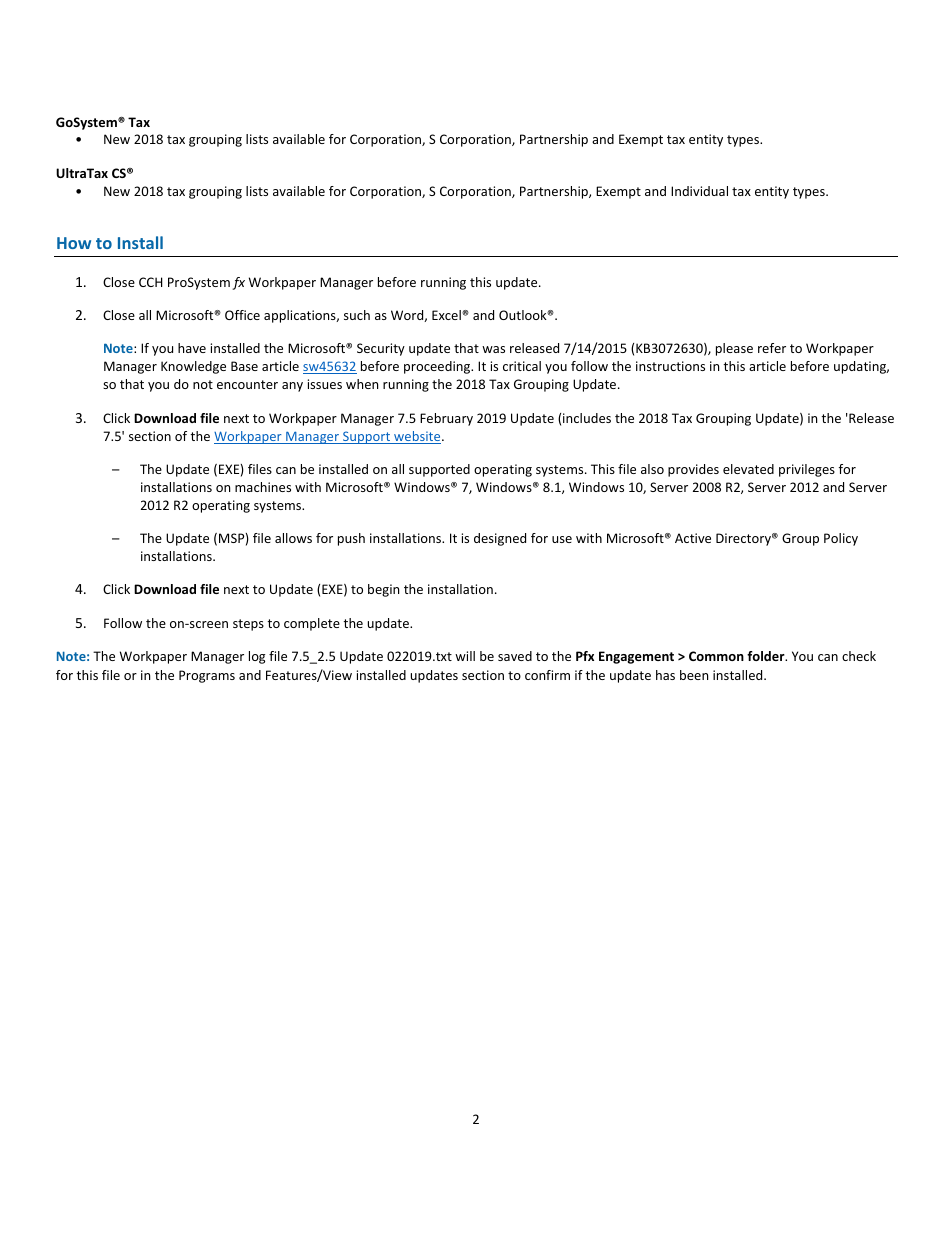 The height and width of the screenshot is (1233, 952). What do you see at coordinates (734, 349) in the screenshot?
I see `please` at bounding box center [734, 349].
